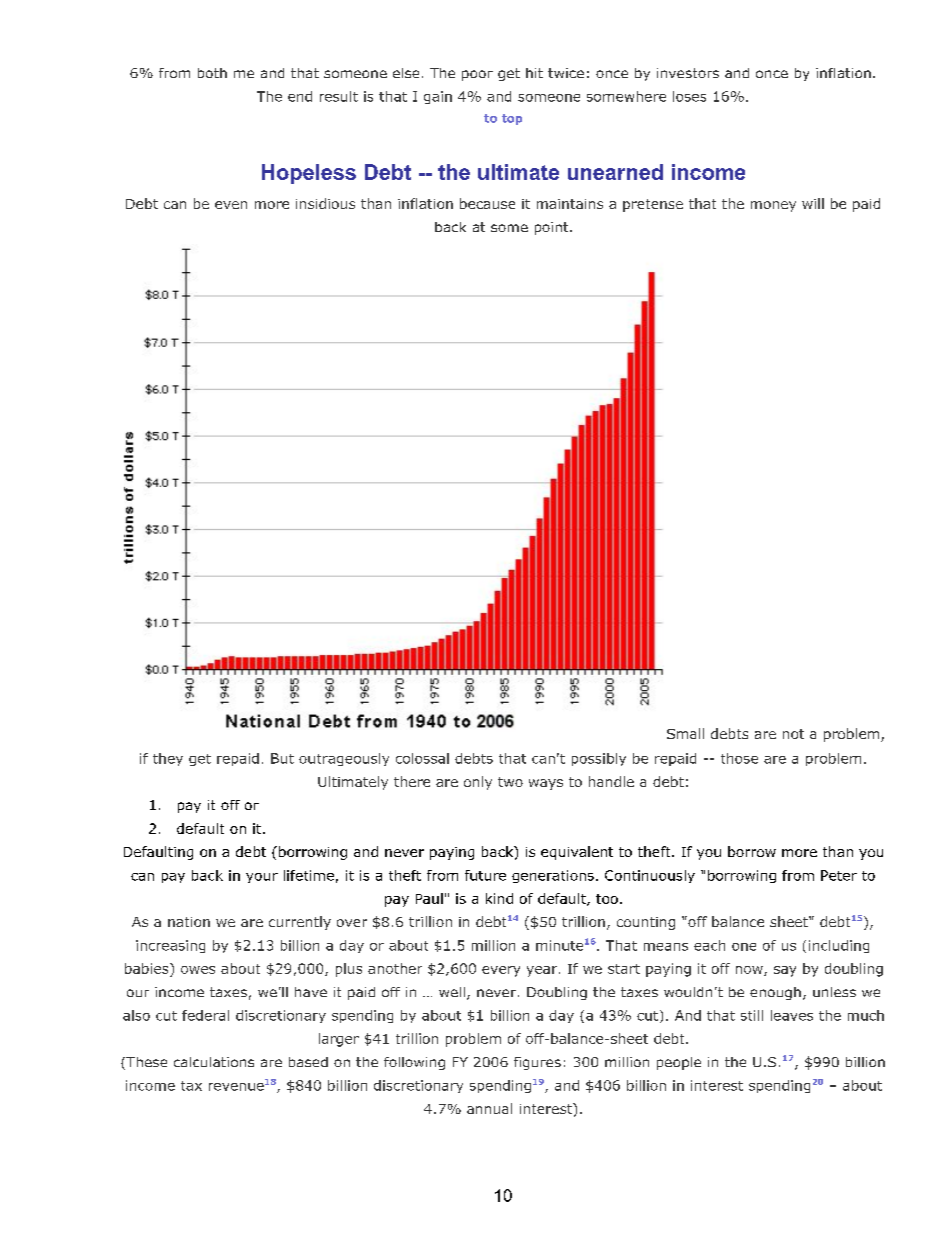 The height and width of the page is (1233, 952). Describe the element at coordinates (212, 73) in the page. I see `both` at that location.
